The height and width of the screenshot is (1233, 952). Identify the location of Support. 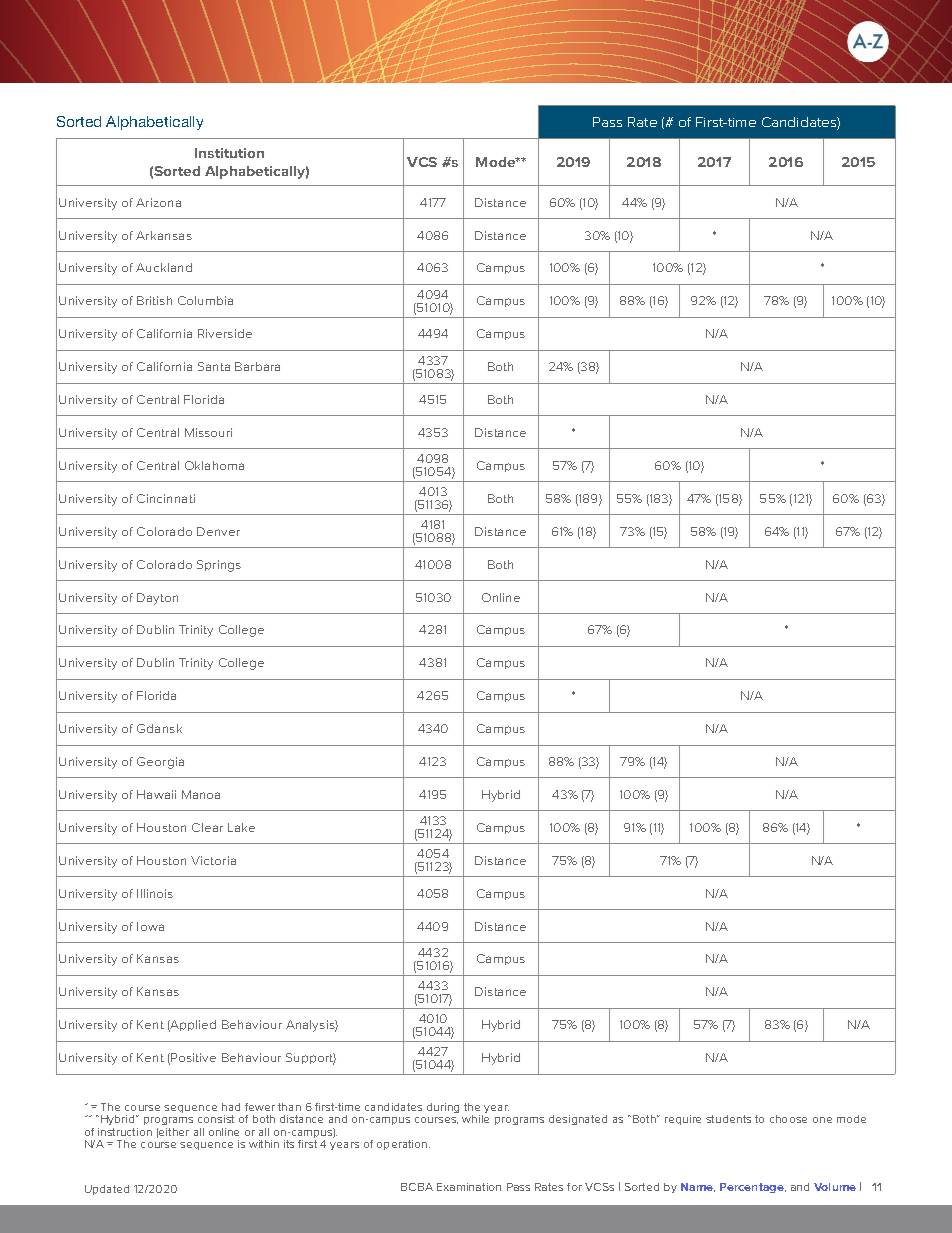
(311, 1059).
